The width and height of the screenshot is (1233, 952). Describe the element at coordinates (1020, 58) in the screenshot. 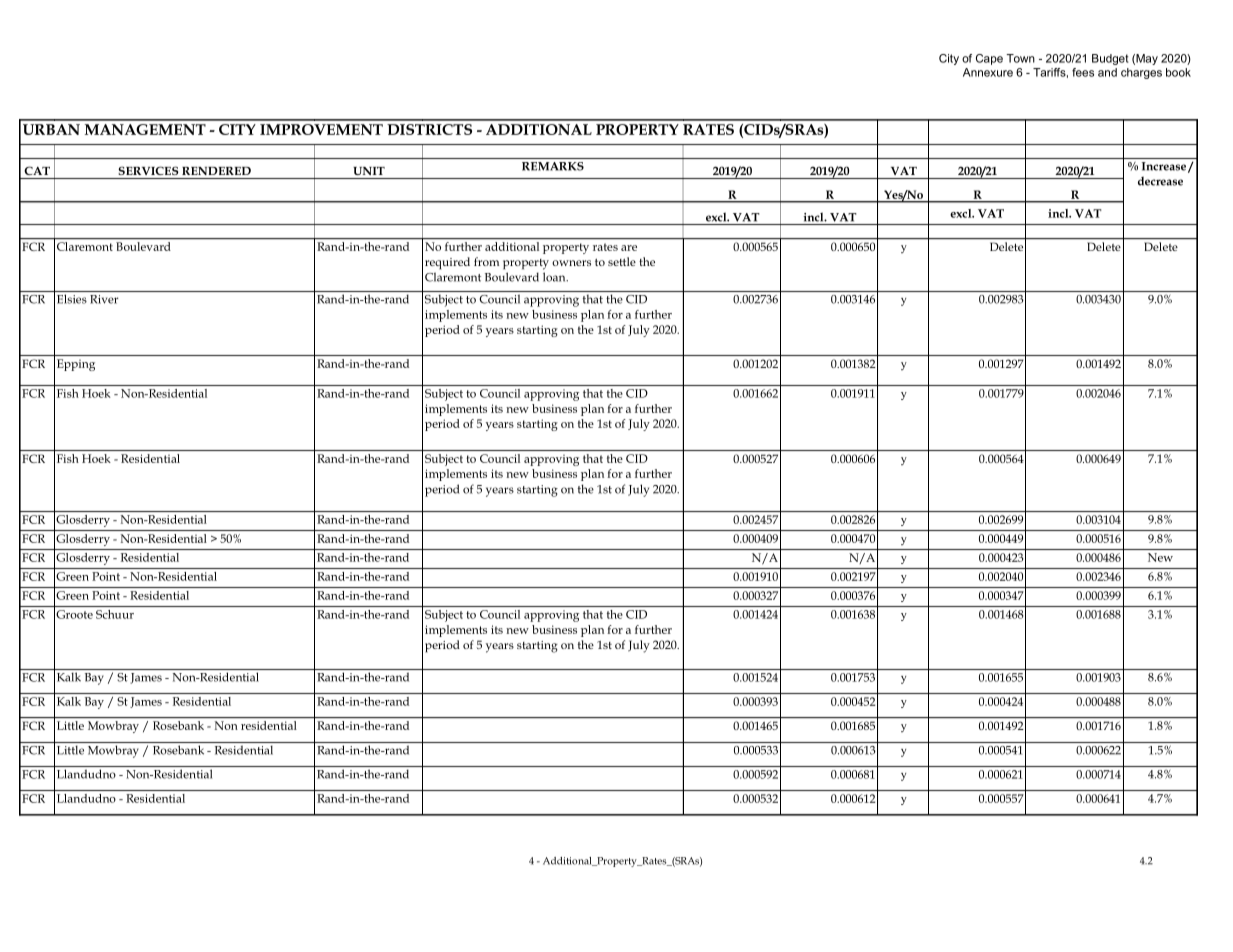

I see `Town` at that location.
